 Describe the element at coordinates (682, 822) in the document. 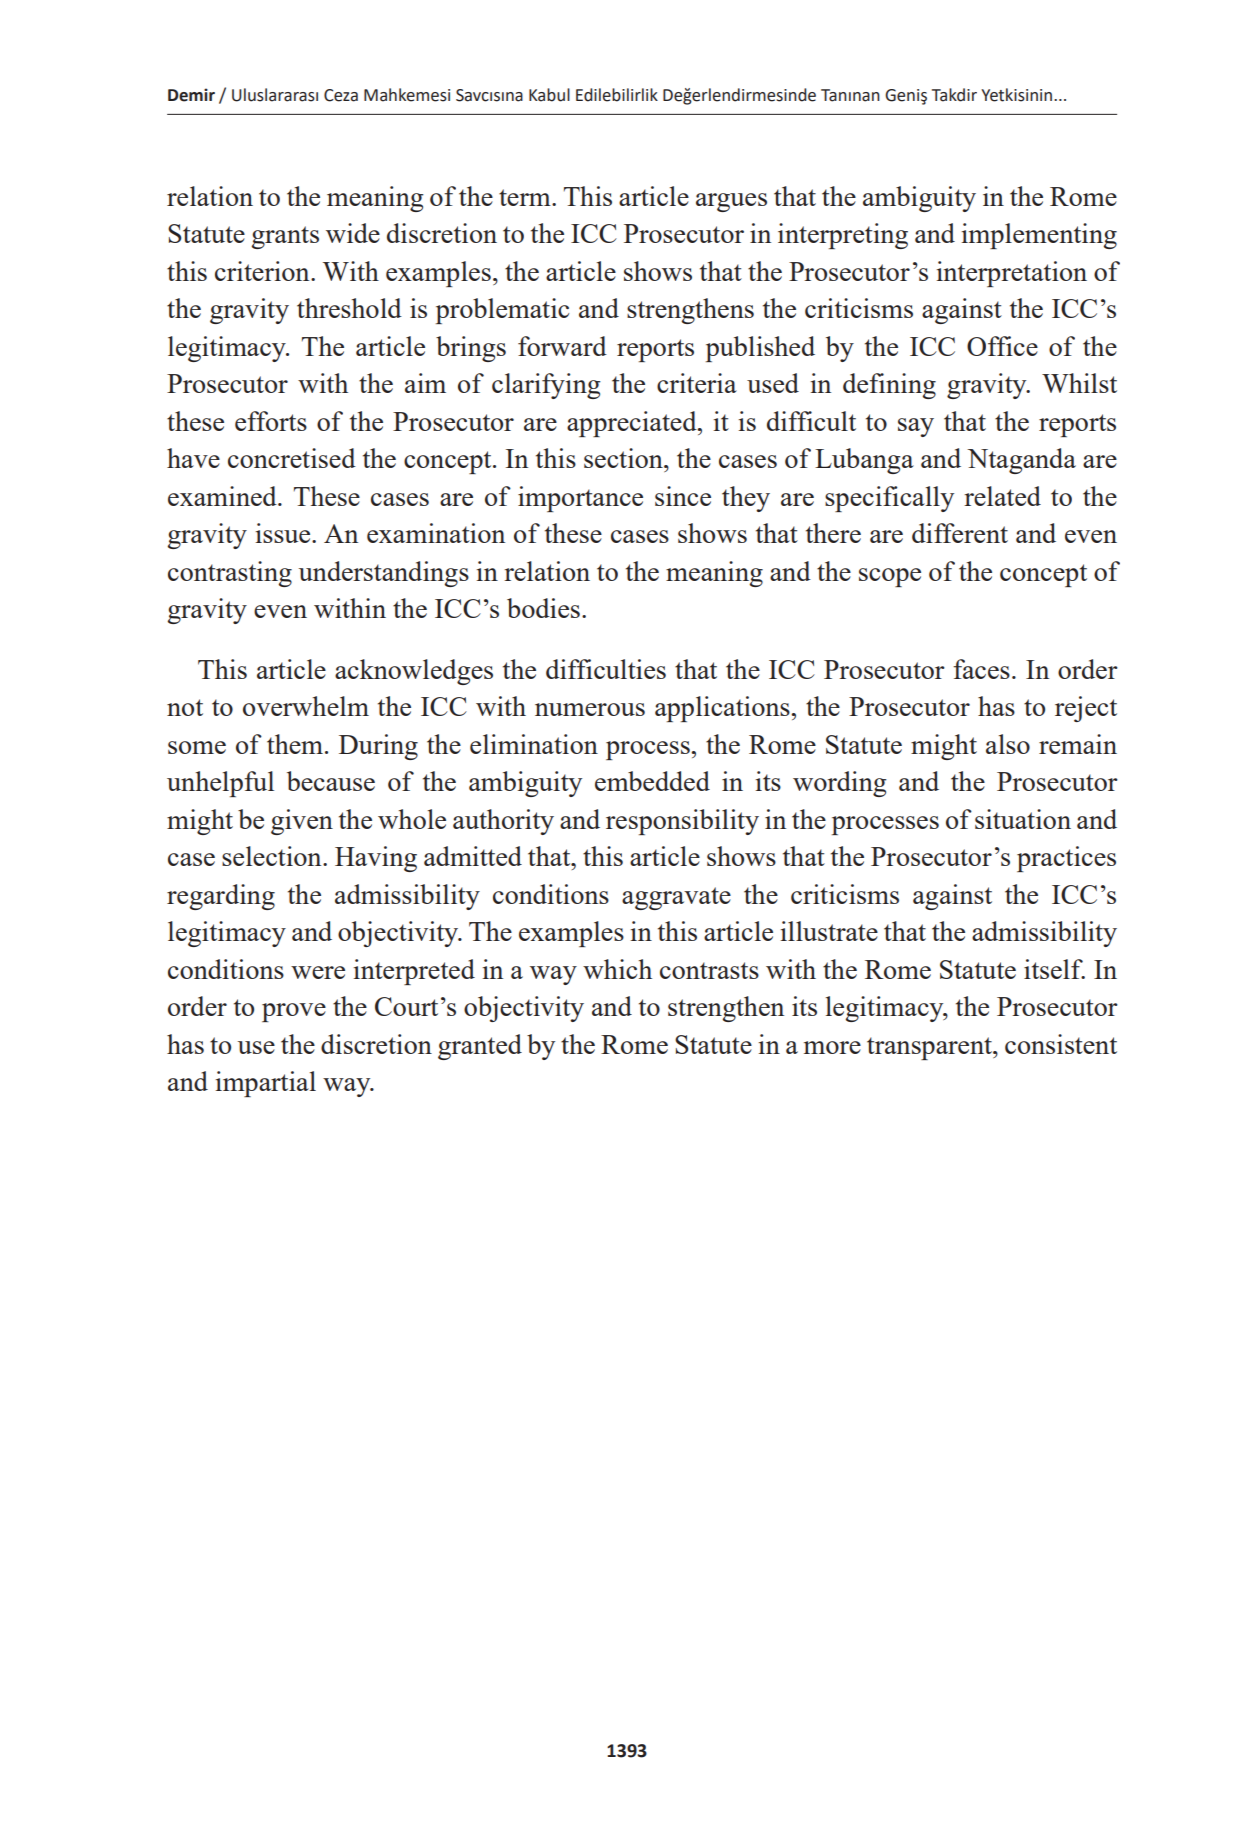

I see `responsibility` at that location.
